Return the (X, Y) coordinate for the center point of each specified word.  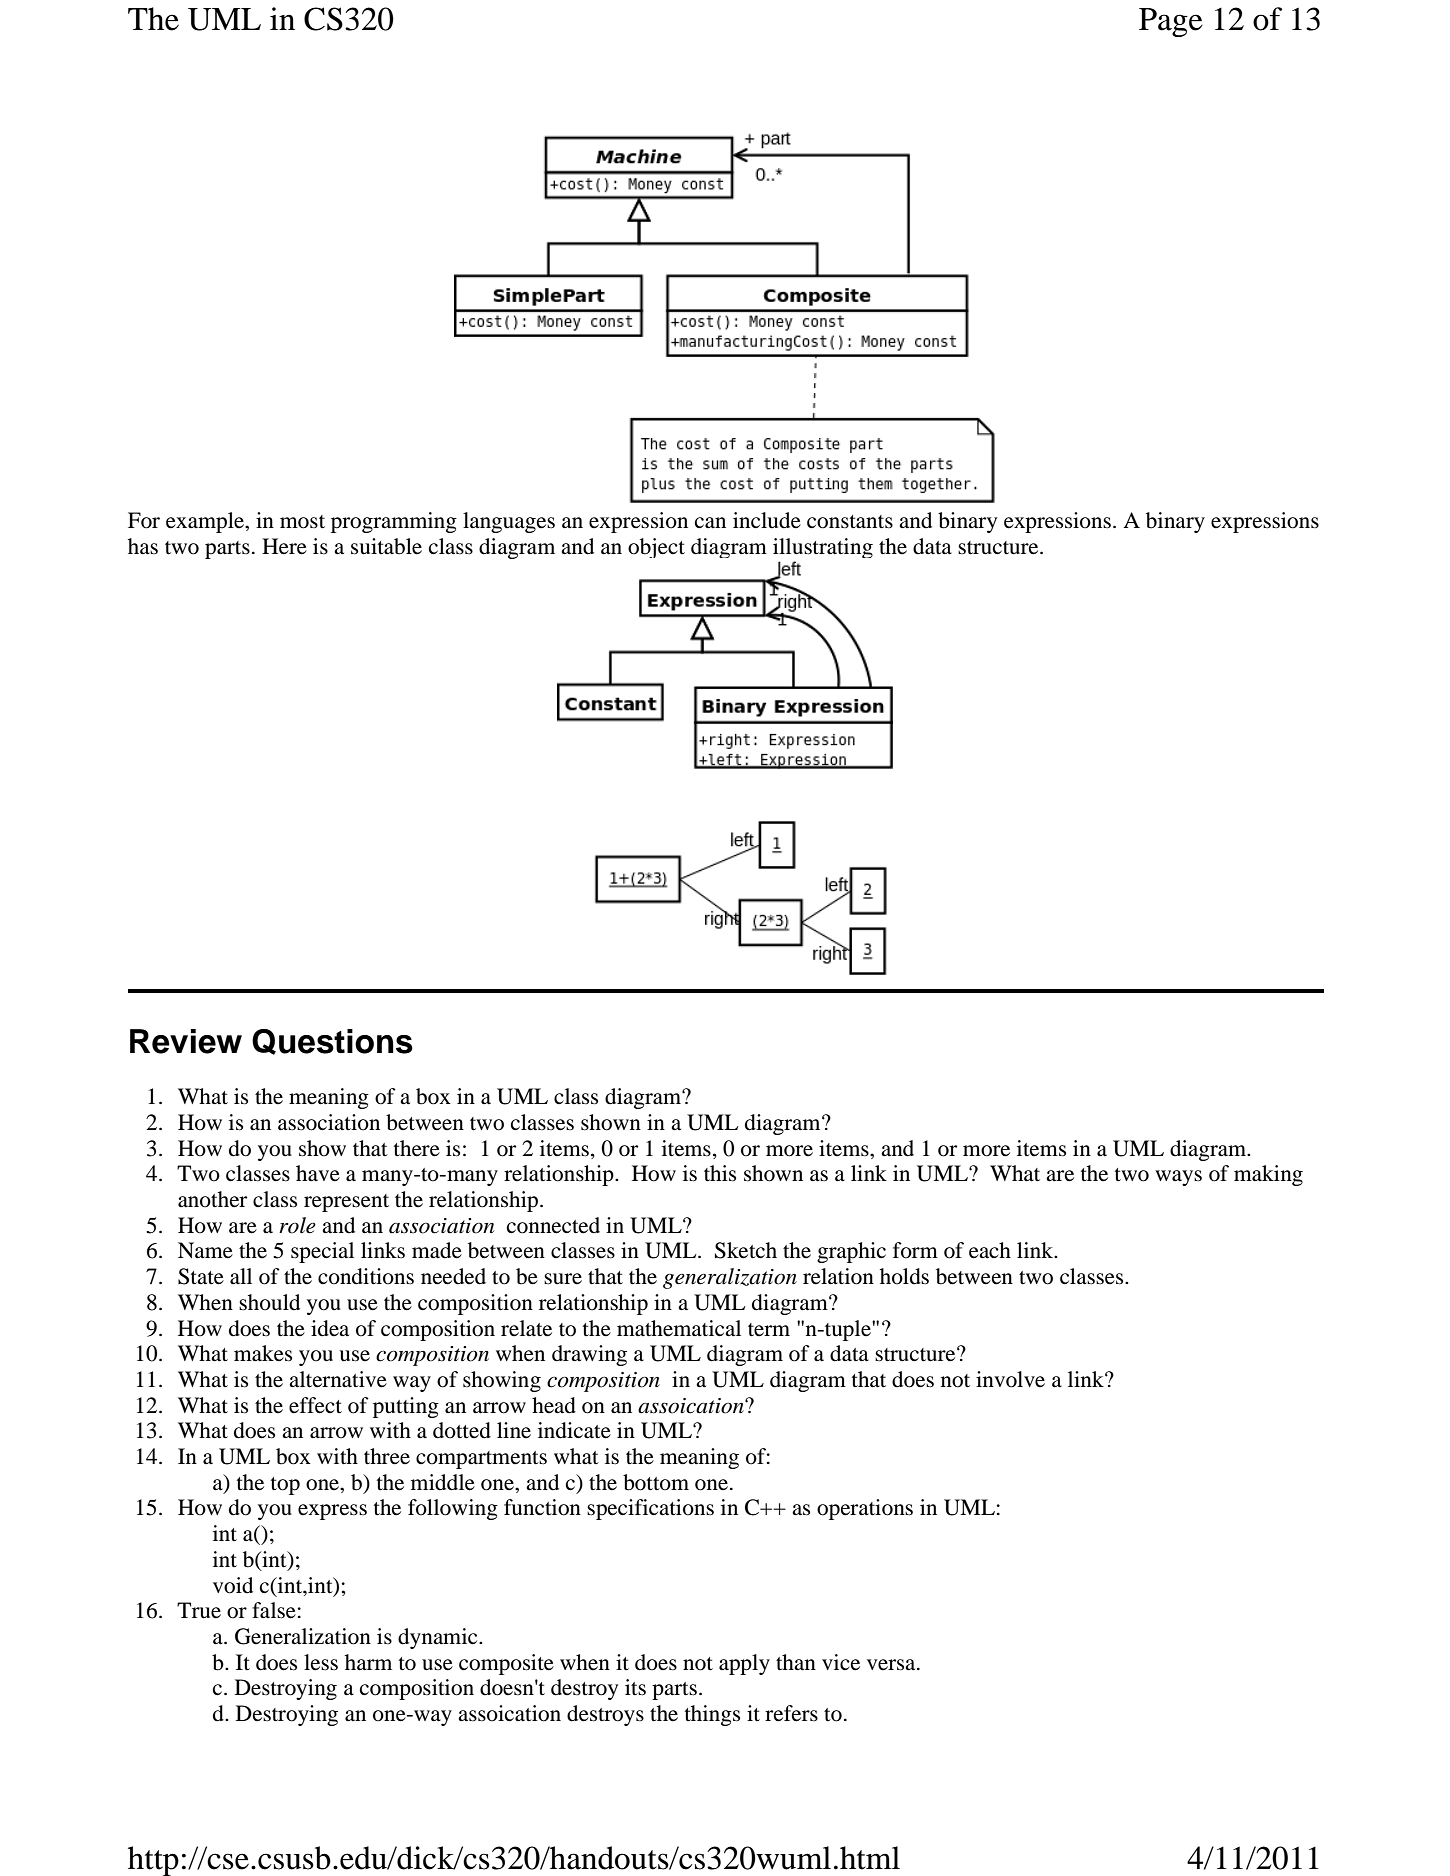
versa (892, 1665)
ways (1178, 1178)
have (318, 1173)
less (321, 1662)
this (720, 1173)
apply (744, 1664)
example (206, 522)
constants (850, 522)
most (302, 522)
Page (1171, 22)
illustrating (823, 548)
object (656, 548)
